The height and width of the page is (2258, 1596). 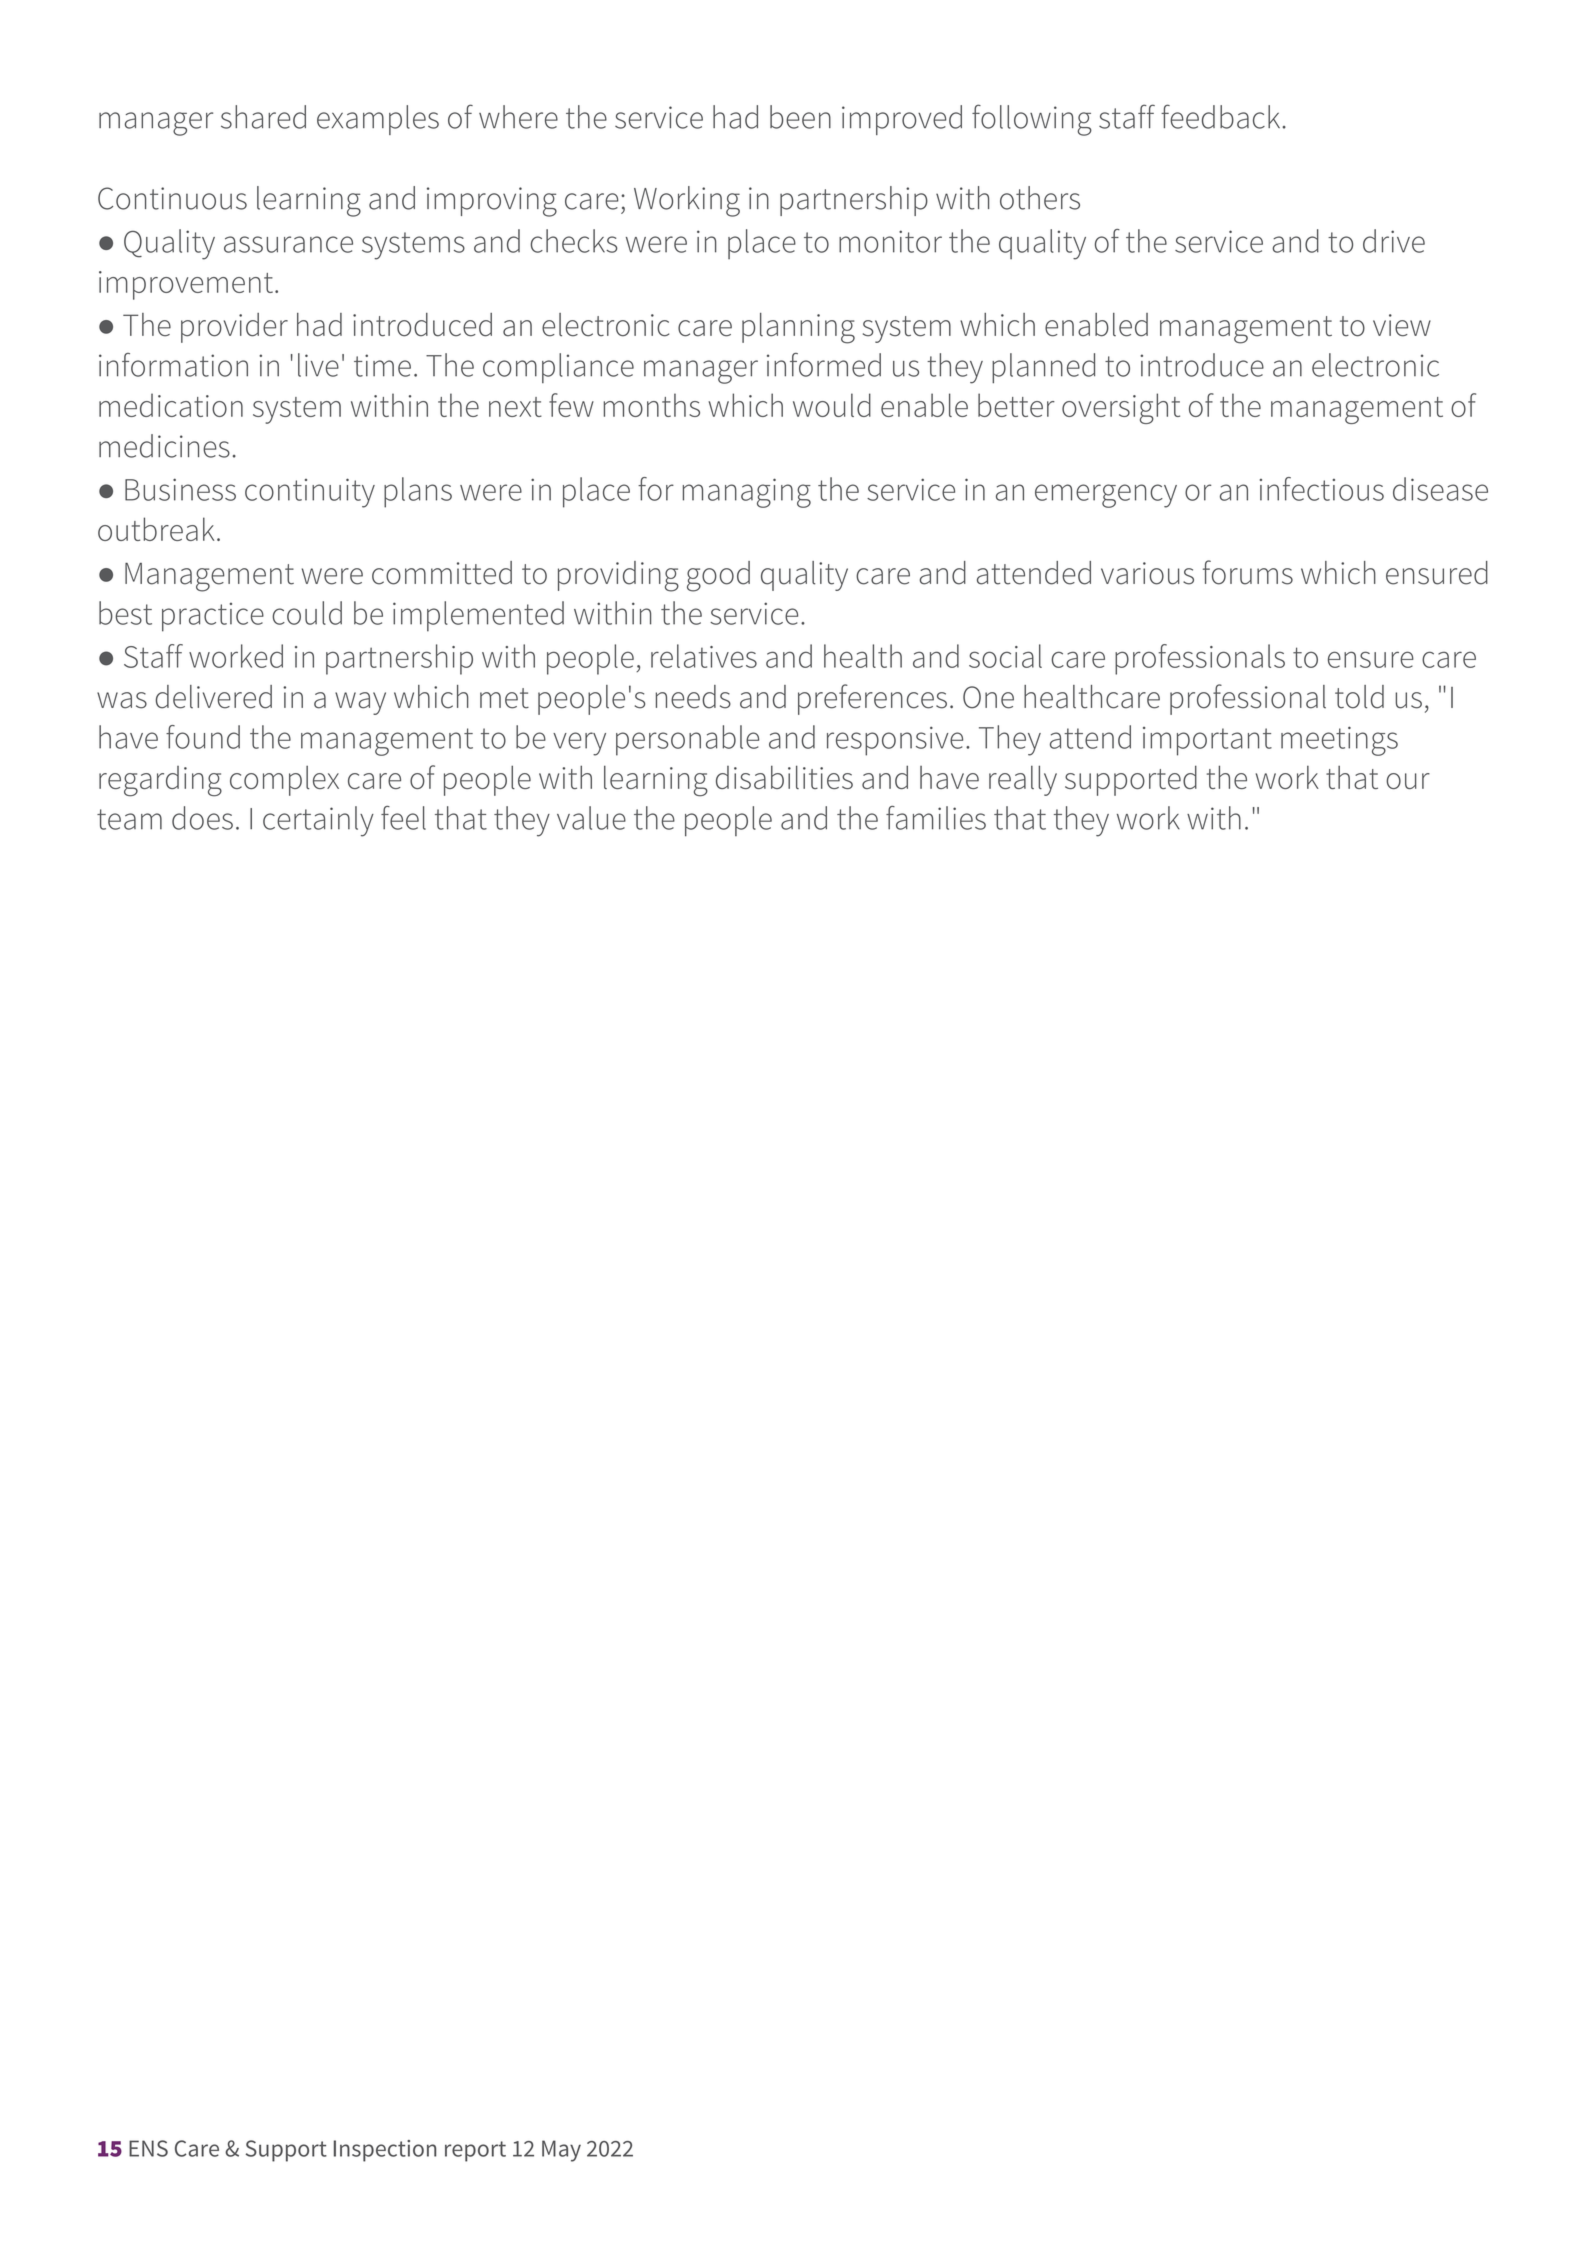 What do you see at coordinates (202, 818) in the page?
I see `does` at bounding box center [202, 818].
